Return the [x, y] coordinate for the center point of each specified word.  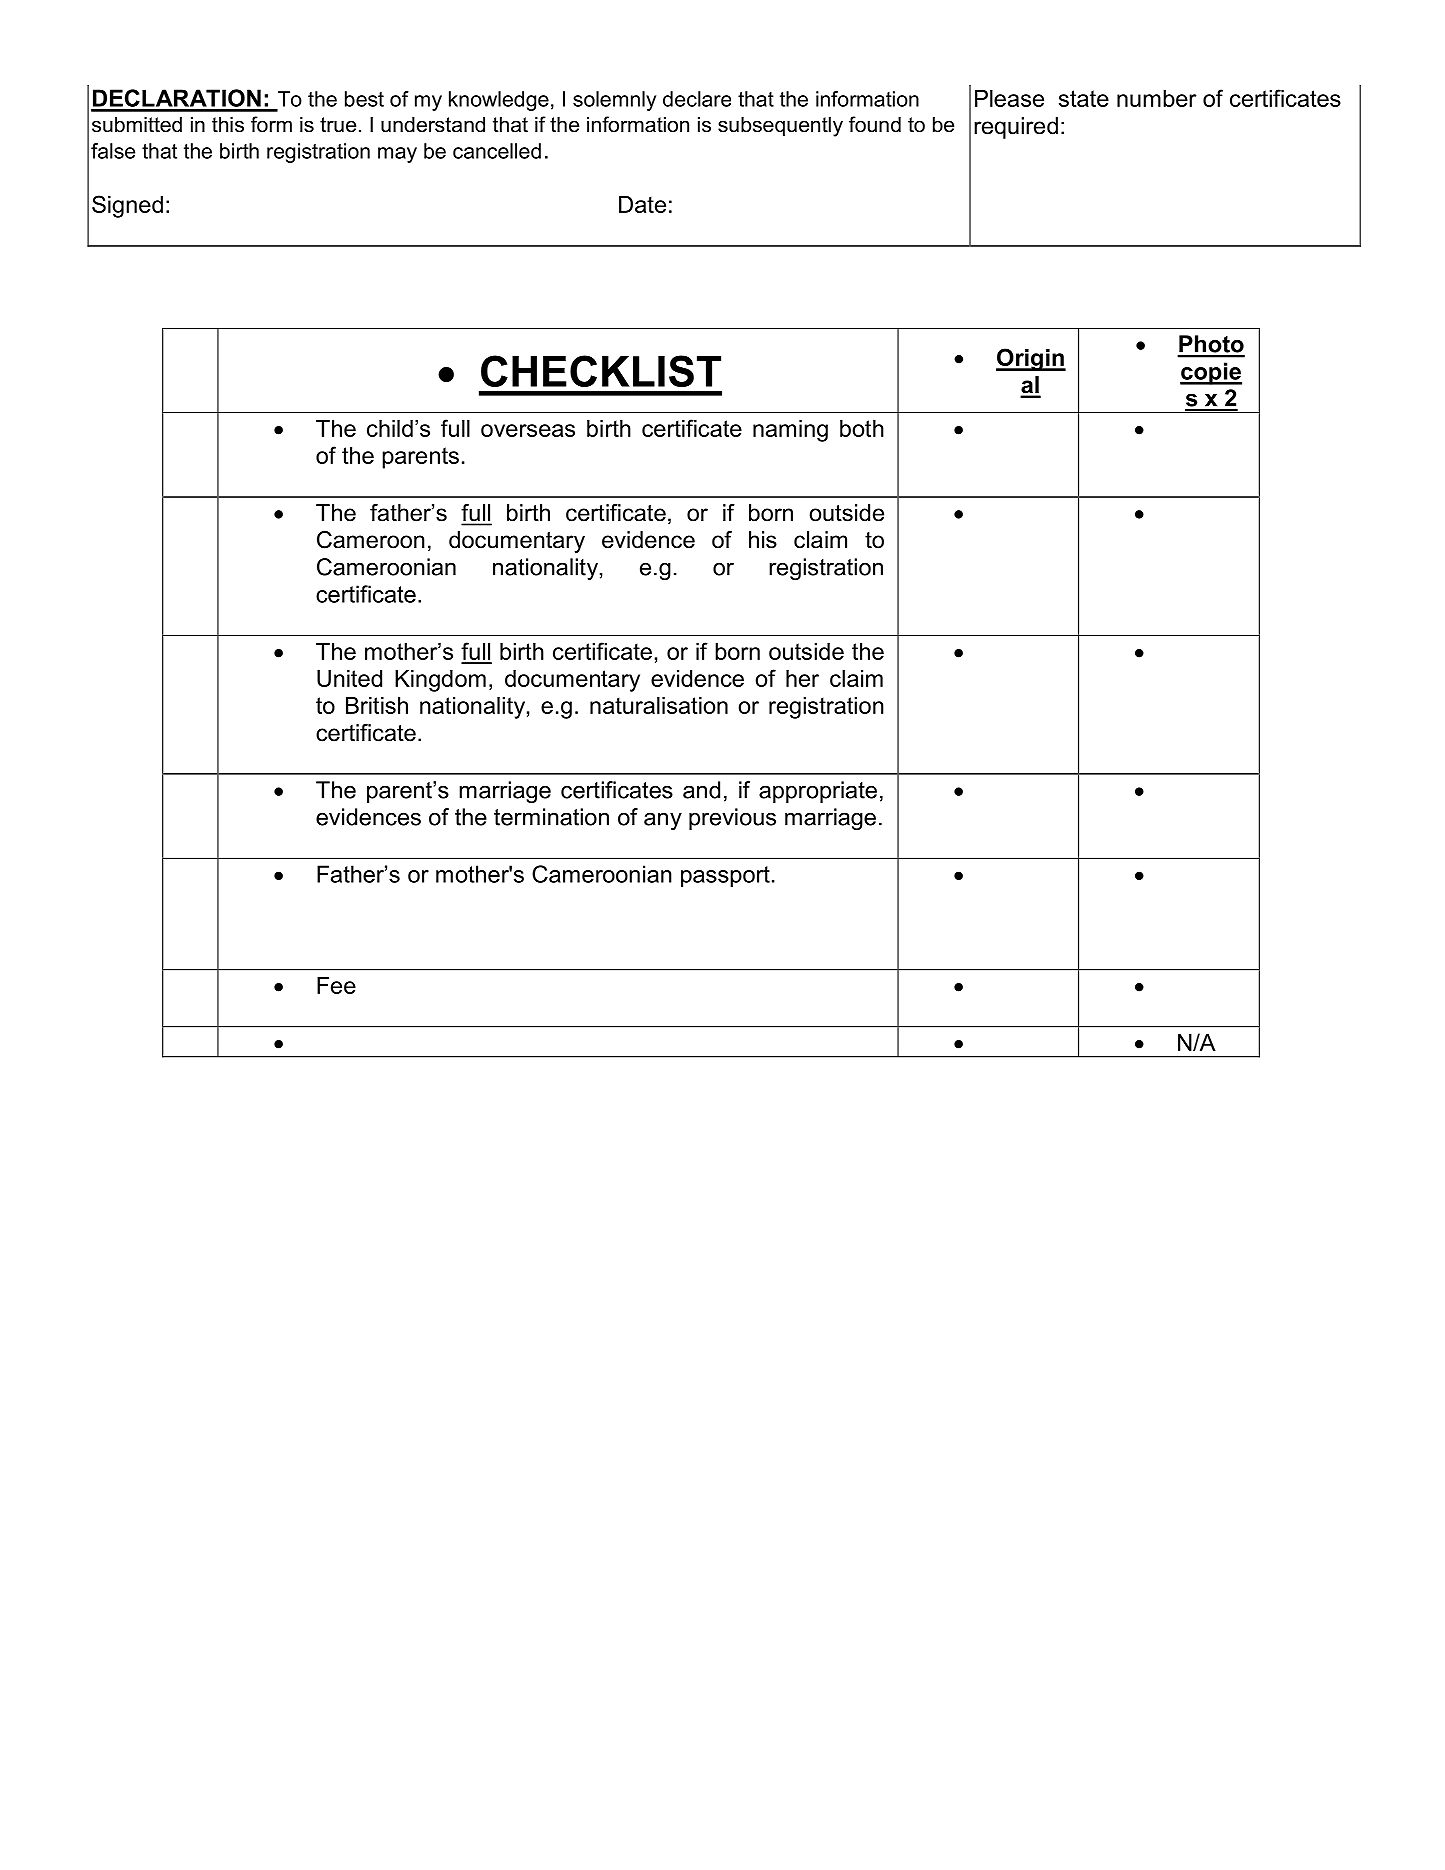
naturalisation [659, 705]
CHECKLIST [601, 371]
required [1016, 128]
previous [732, 819]
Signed [127, 206]
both [862, 428]
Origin [1031, 359]
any [663, 821]
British [377, 705]
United [349, 678]
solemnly [614, 101]
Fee [336, 985]
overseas [528, 430]
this [228, 124]
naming [790, 431]
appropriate [818, 792]
